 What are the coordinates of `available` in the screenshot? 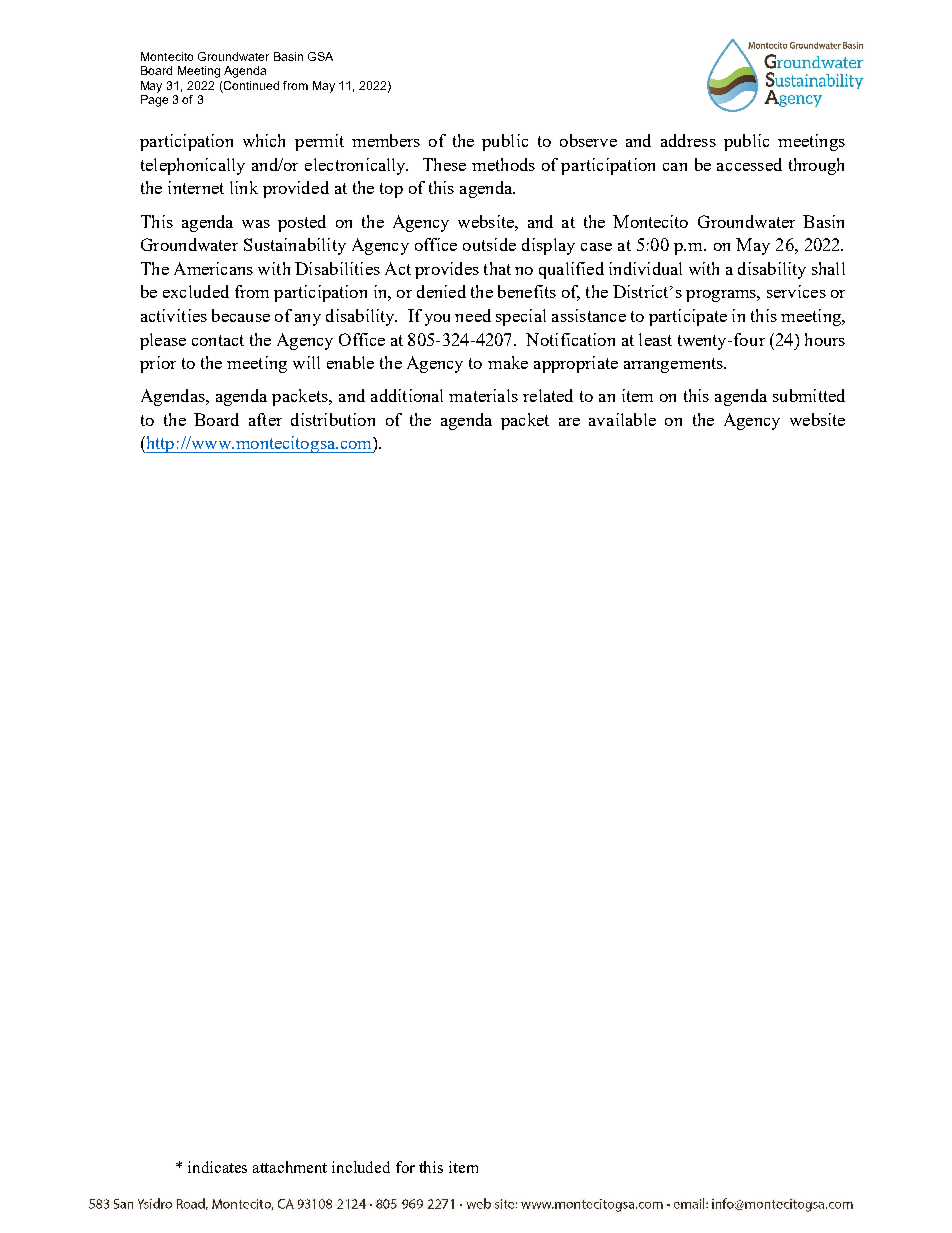 It's located at (622, 419).
